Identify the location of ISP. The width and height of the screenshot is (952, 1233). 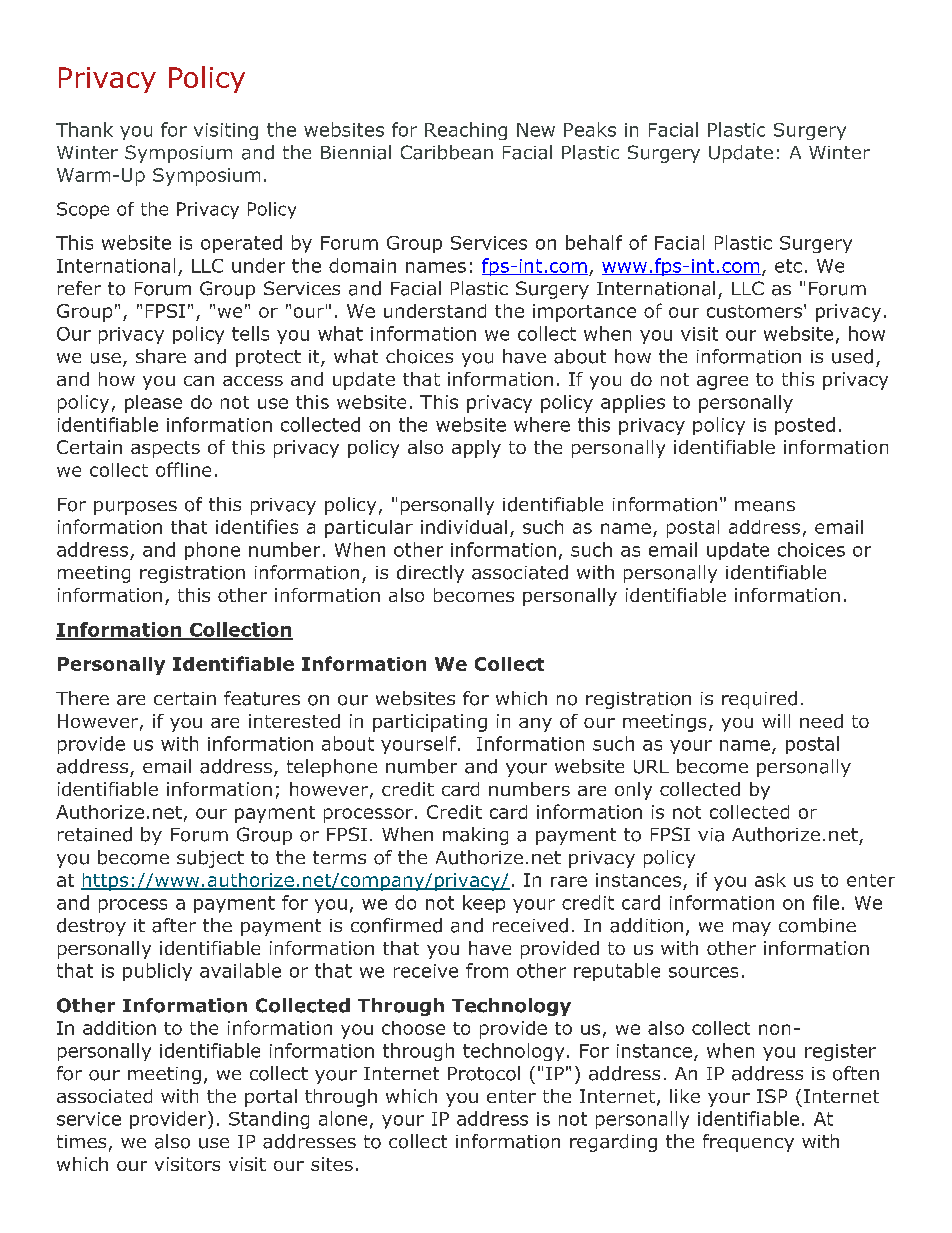
(772, 1096).
